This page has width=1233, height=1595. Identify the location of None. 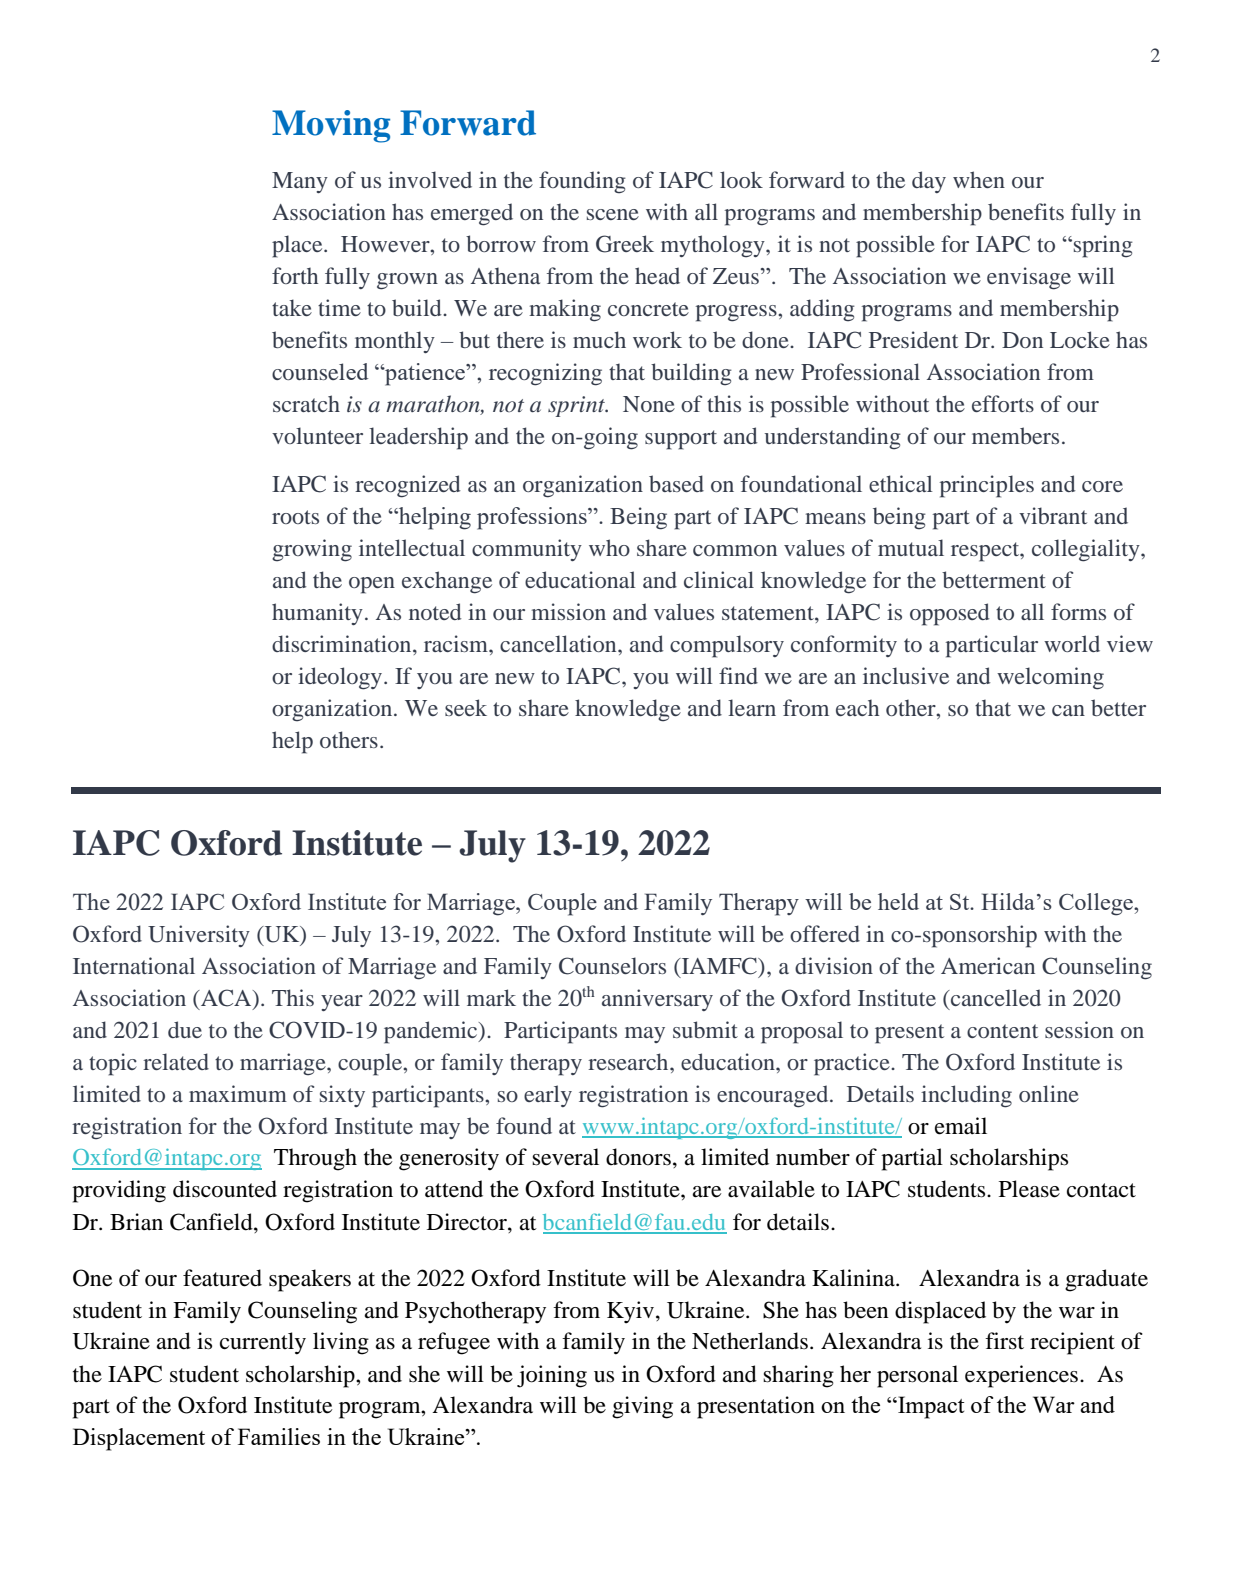
(649, 404).
